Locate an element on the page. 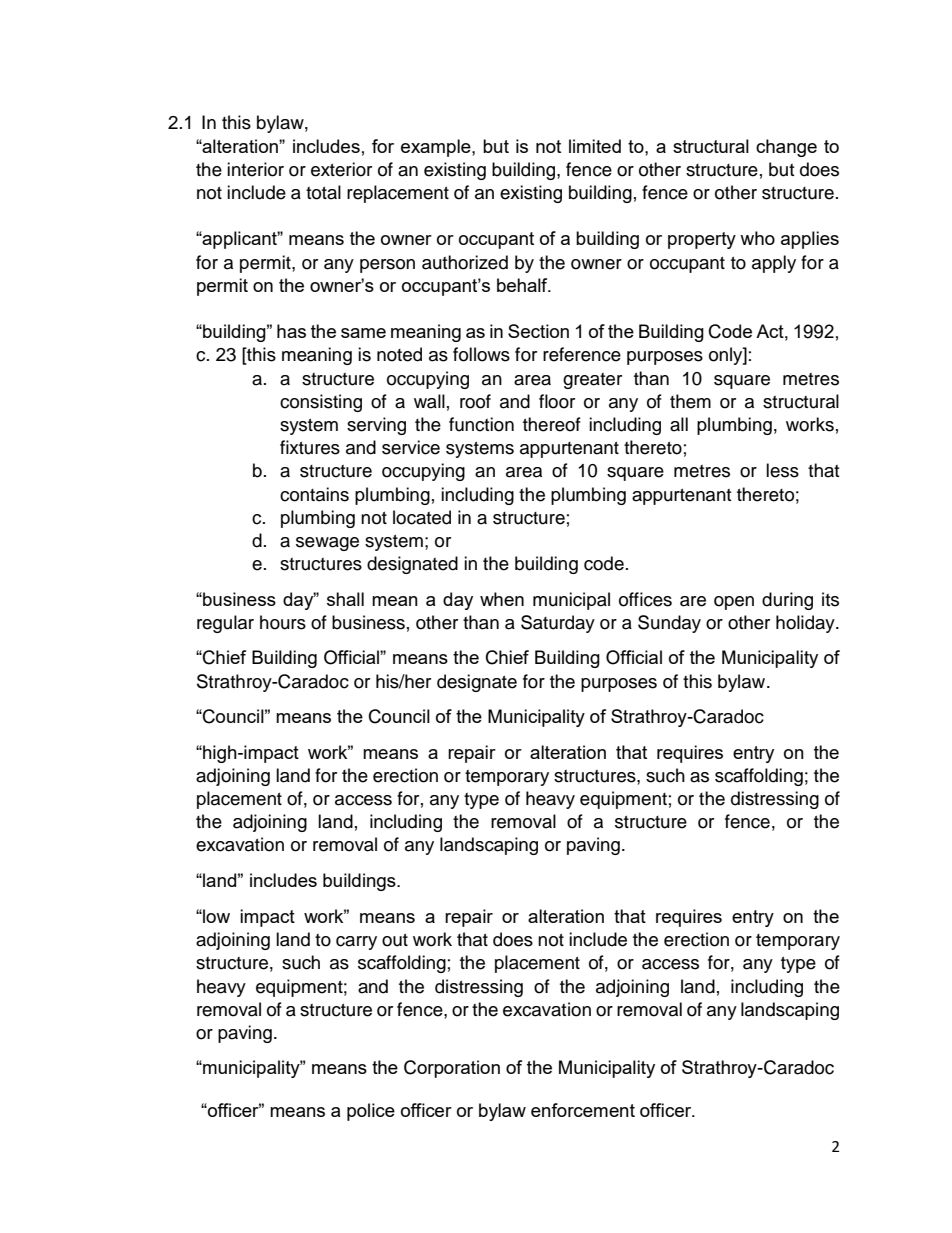 The height and width of the page is (1233, 952). total is located at coordinates (323, 192).
